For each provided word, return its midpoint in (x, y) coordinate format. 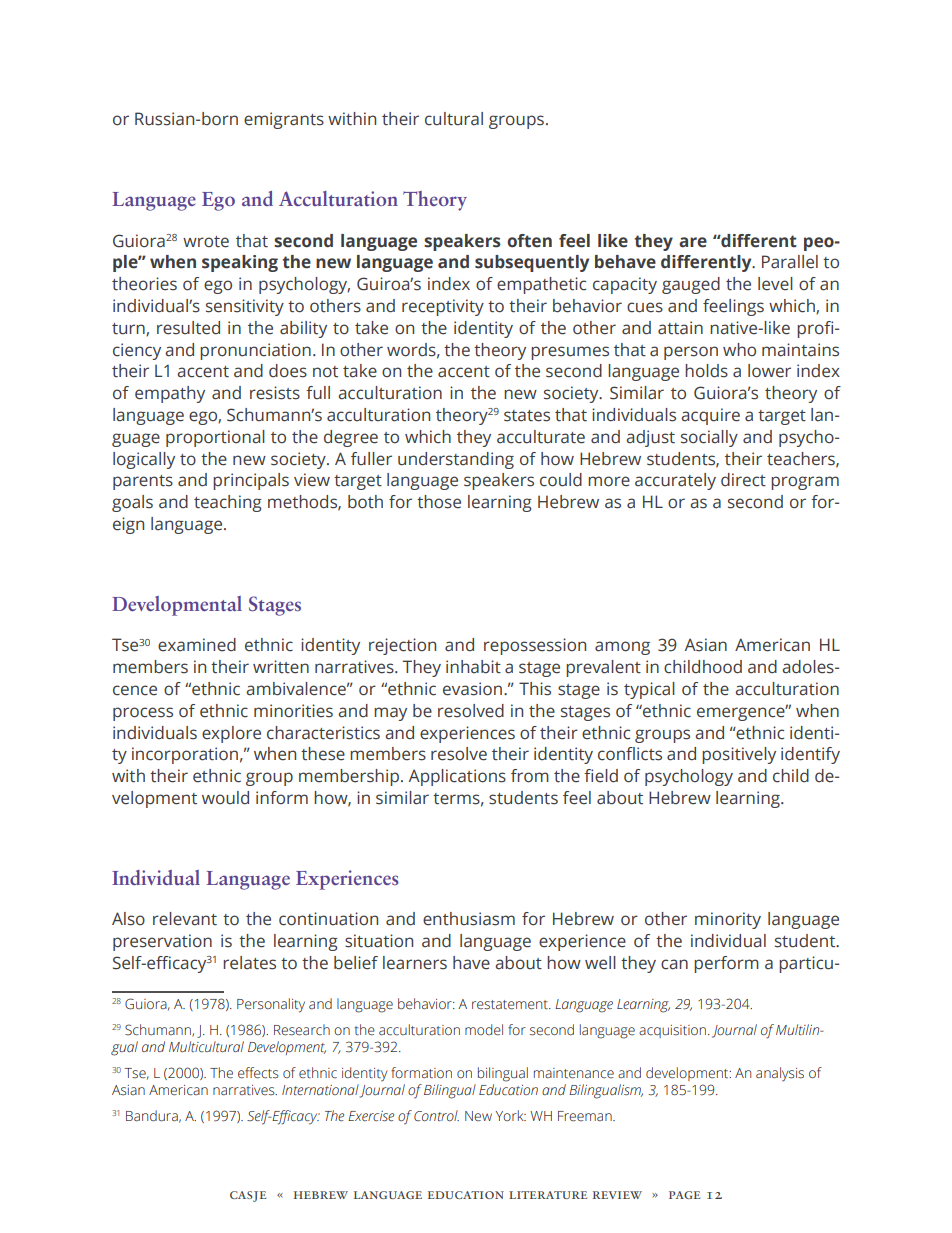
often (529, 241)
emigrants (284, 120)
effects (258, 1073)
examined (197, 645)
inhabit (473, 667)
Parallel (790, 262)
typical (649, 690)
